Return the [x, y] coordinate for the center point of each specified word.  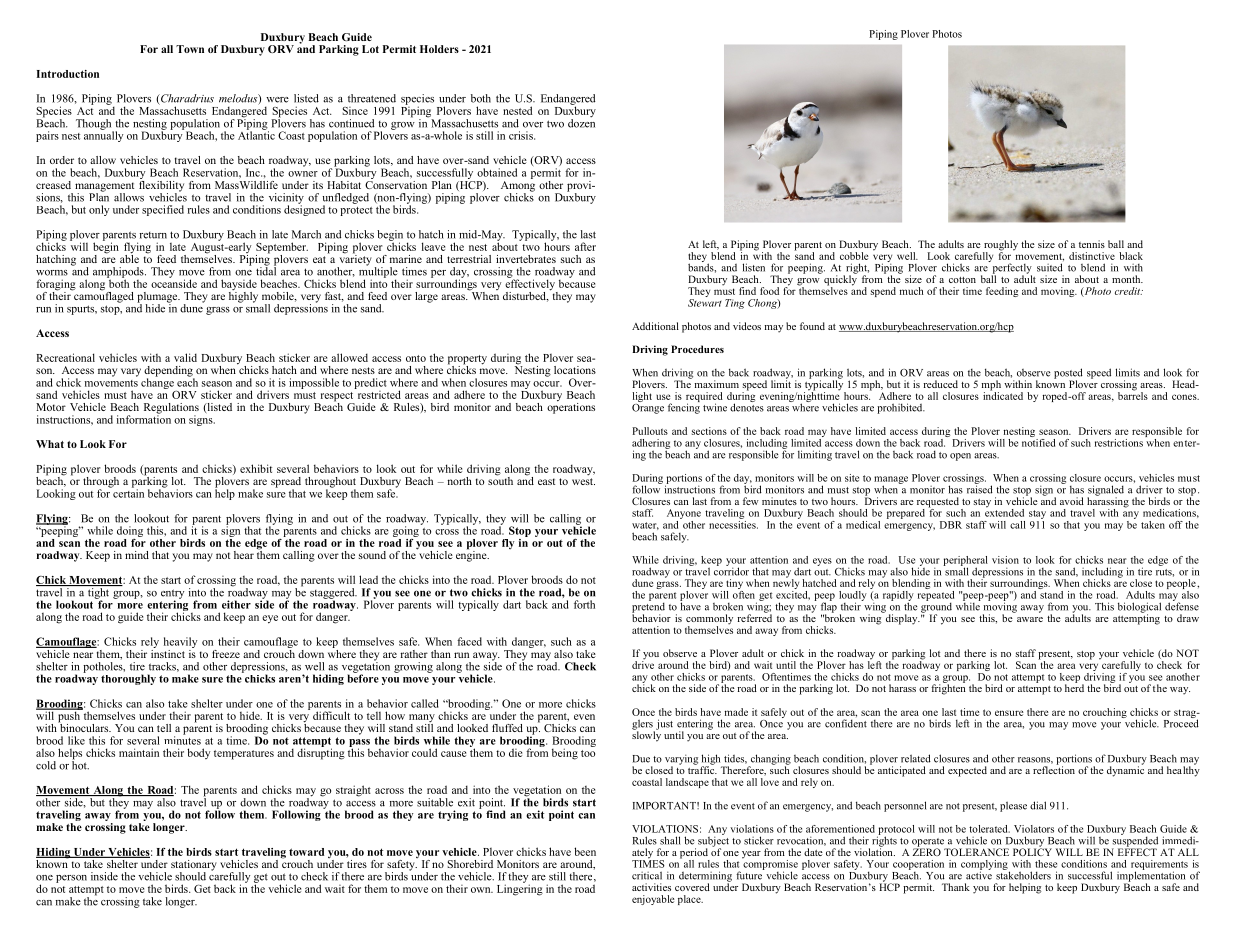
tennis [1092, 244]
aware [1030, 619]
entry [172, 595]
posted [1068, 374]
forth [584, 604]
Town [190, 49]
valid [185, 357]
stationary [194, 866]
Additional [655, 326]
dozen [581, 122]
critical [647, 875]
